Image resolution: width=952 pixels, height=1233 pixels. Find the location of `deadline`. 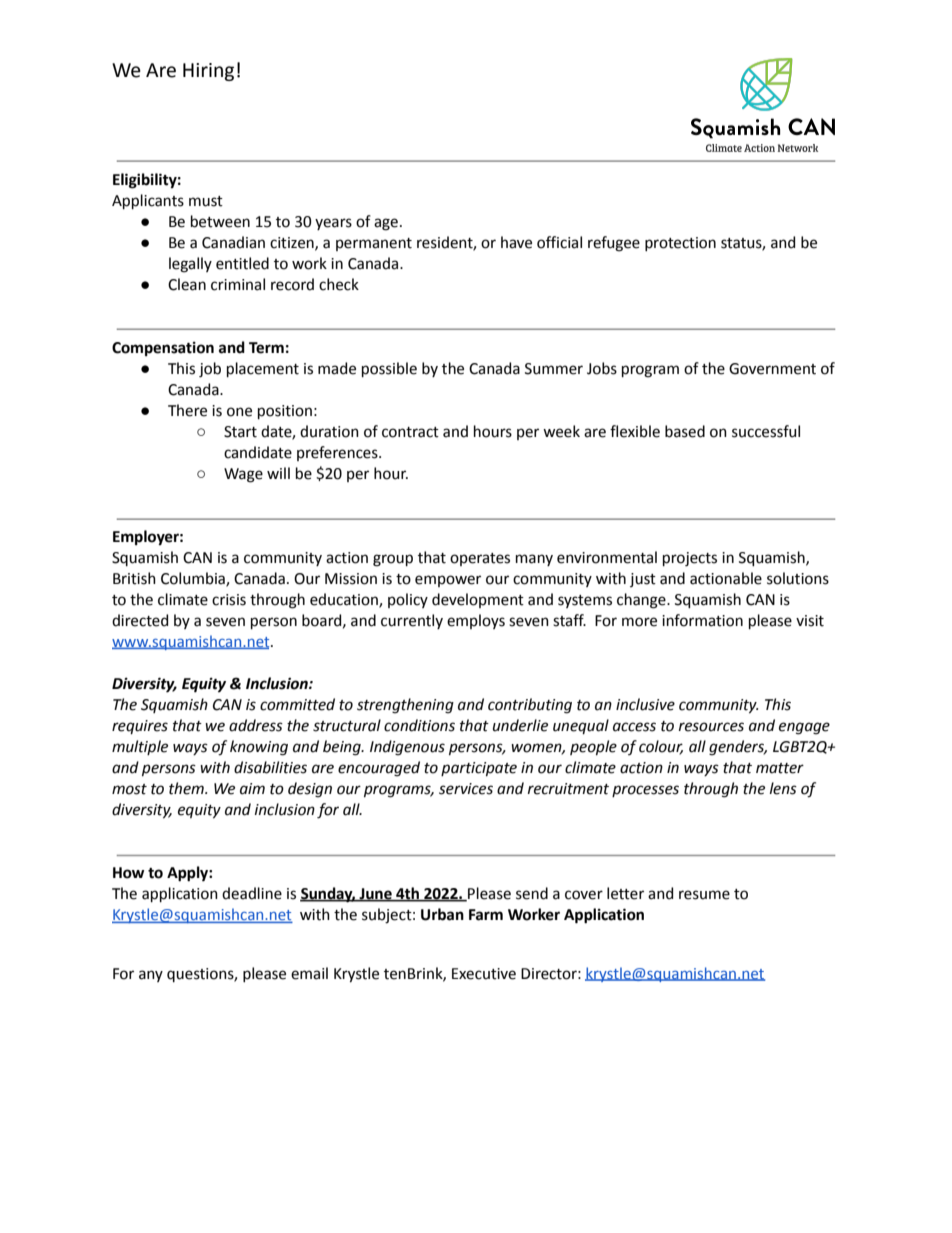

deadline is located at coordinates (252, 893).
